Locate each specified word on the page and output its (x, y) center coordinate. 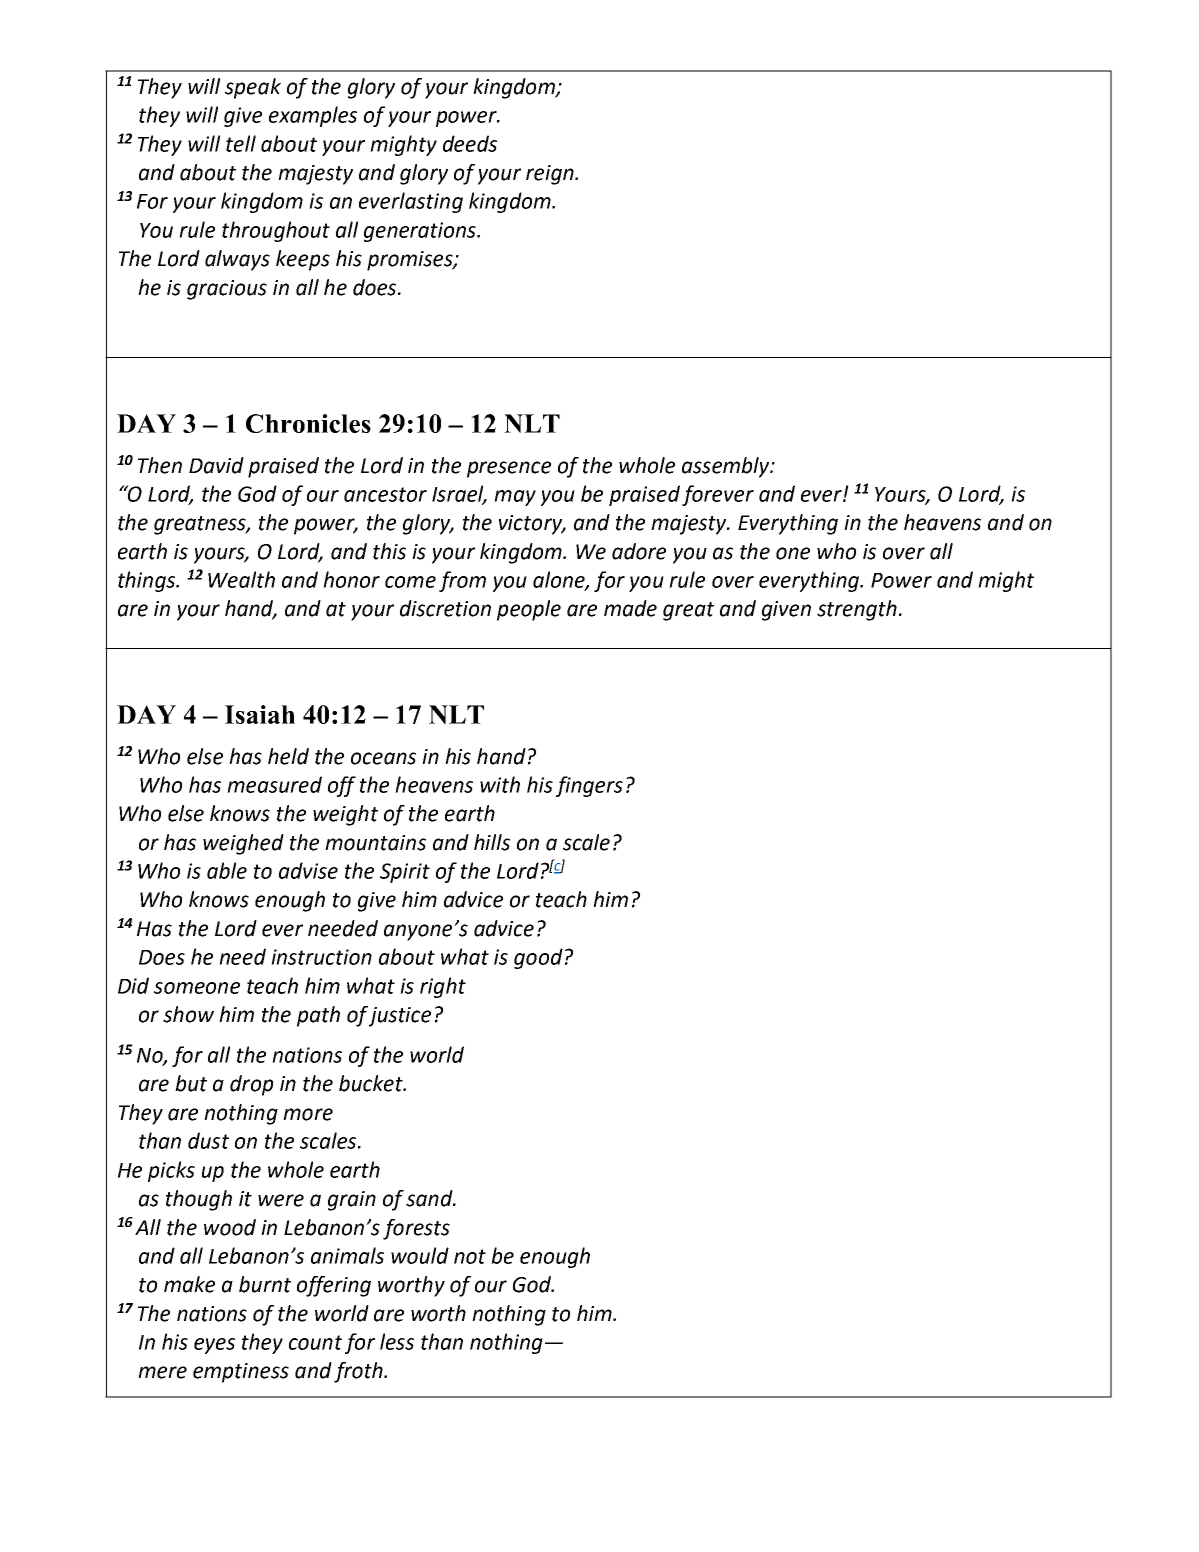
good (538, 958)
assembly (727, 467)
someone (197, 988)
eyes (214, 1346)
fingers (589, 786)
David (216, 465)
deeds (470, 143)
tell (241, 143)
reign (551, 175)
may (515, 498)
